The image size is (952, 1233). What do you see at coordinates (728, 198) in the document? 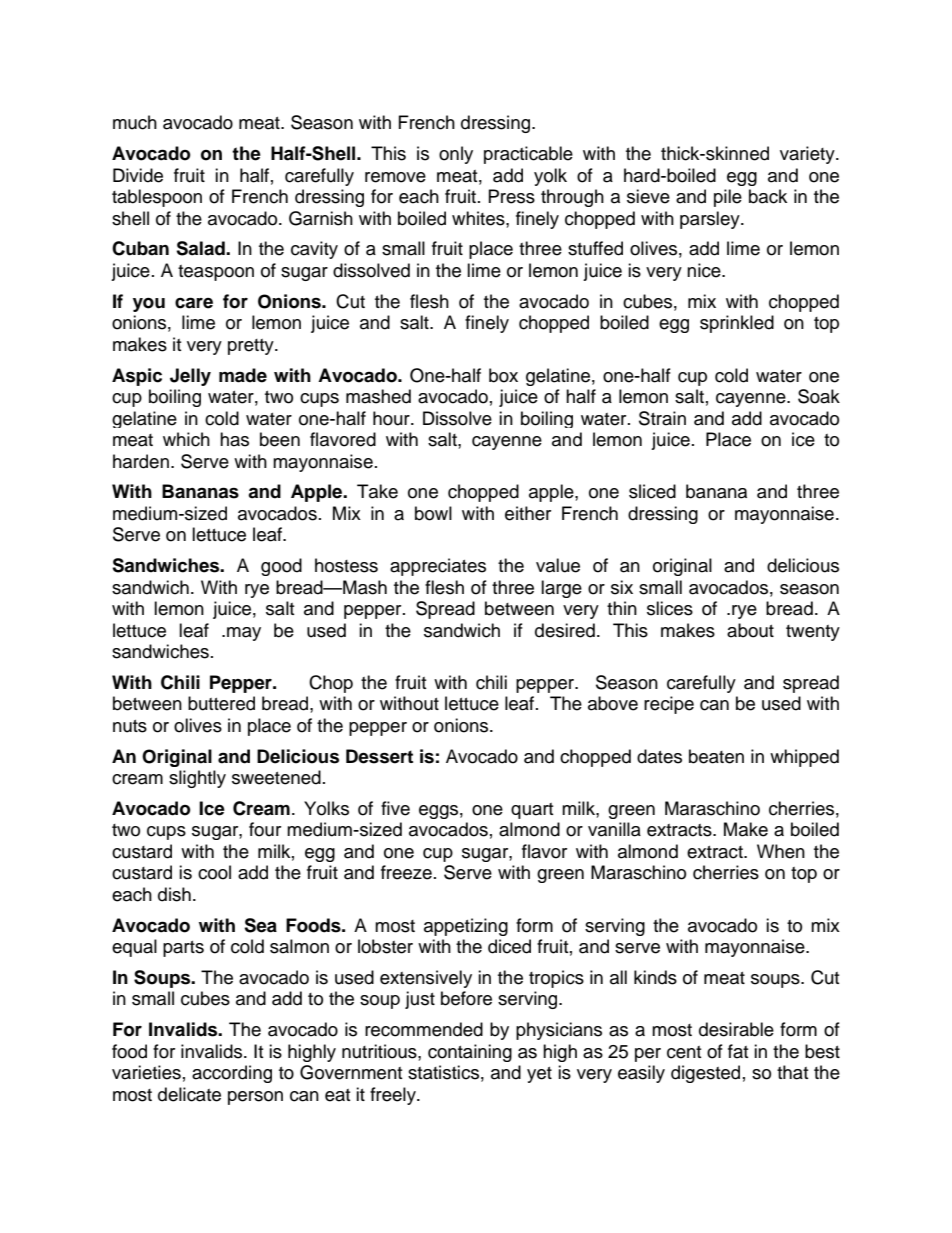
I see `pile` at bounding box center [728, 198].
